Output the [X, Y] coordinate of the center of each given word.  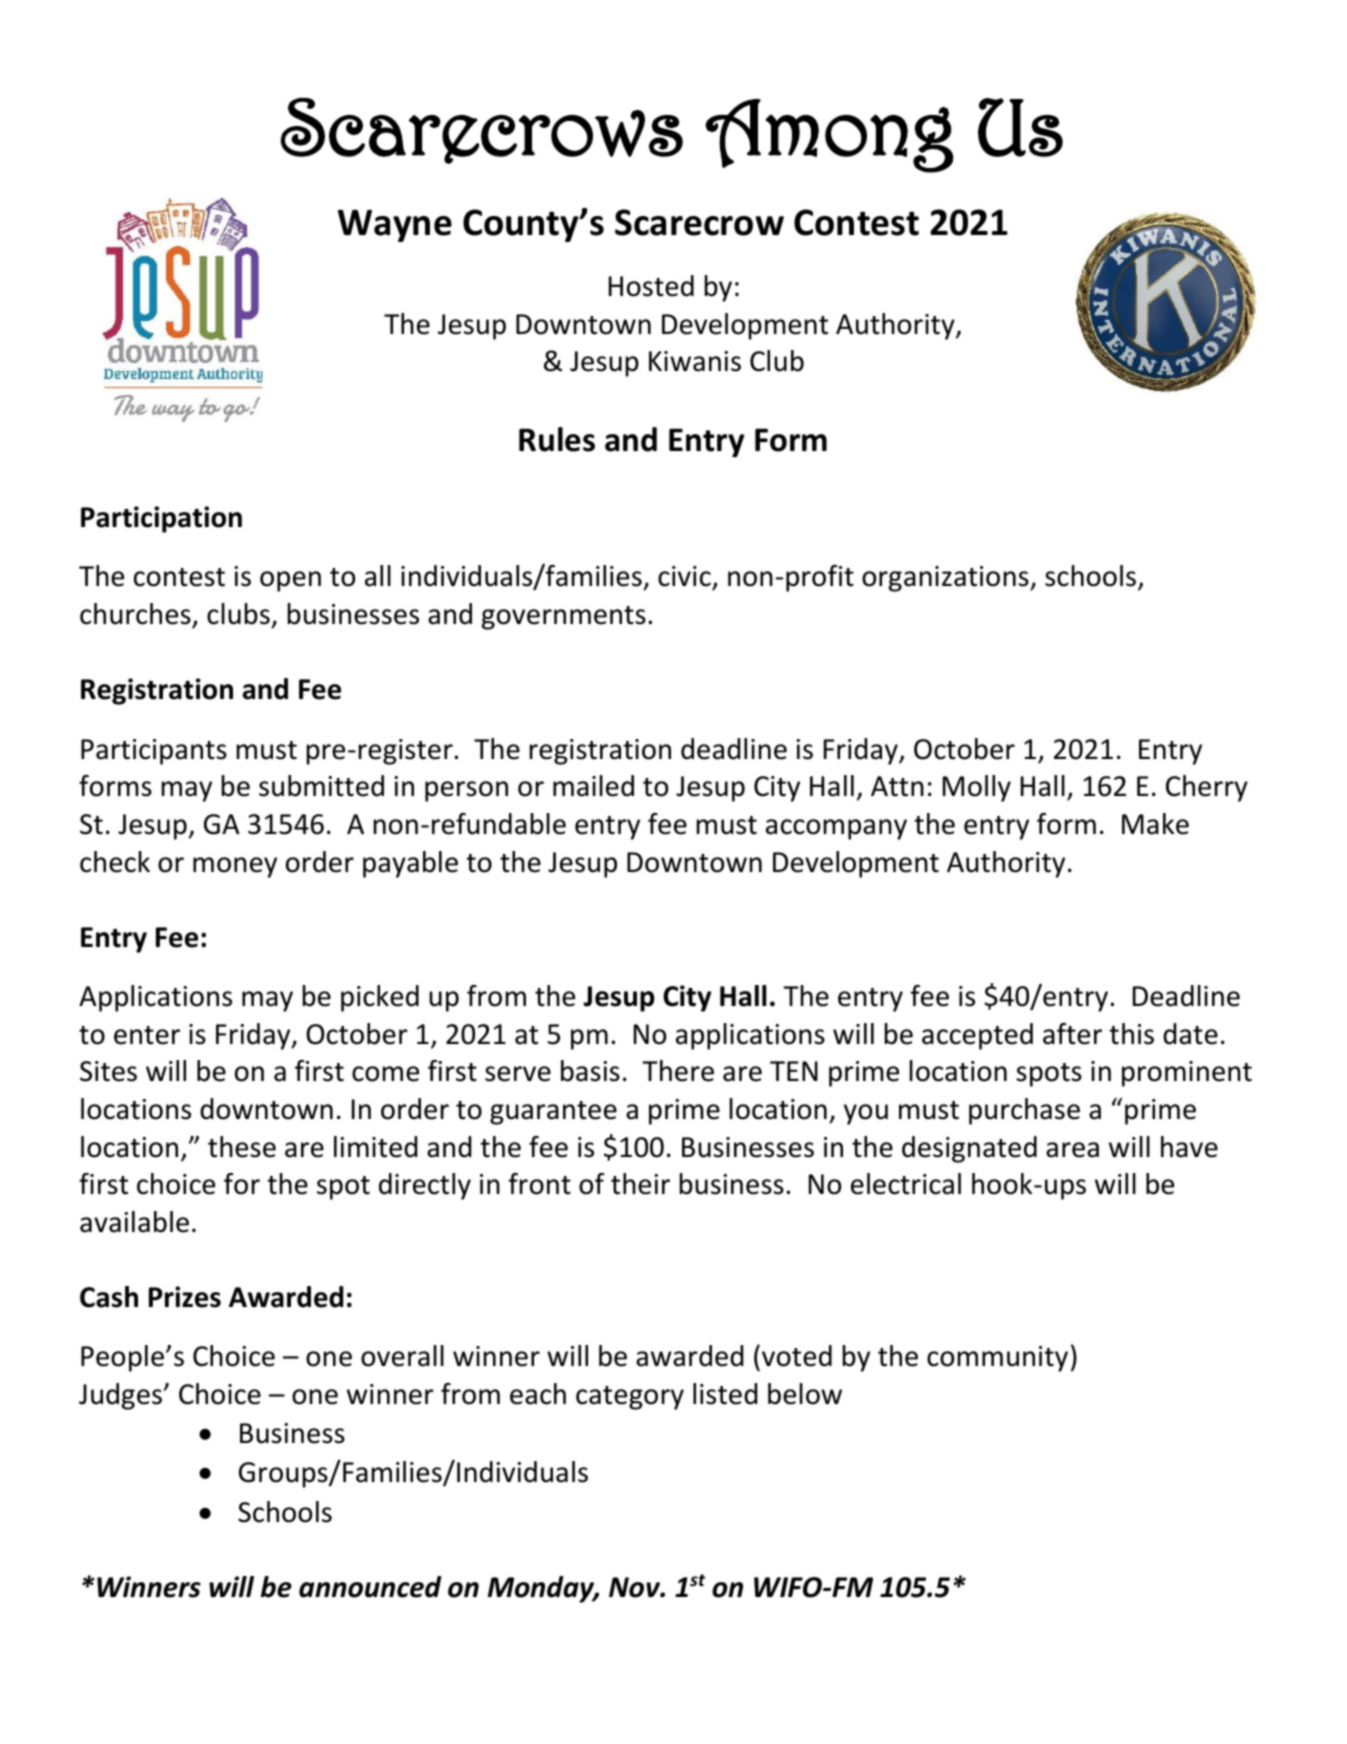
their [640, 1184]
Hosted [651, 286]
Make [1155, 824]
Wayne [395, 226]
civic [685, 578]
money [235, 867]
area [1072, 1150]
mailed [593, 786]
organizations [946, 579]
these [242, 1147]
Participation [161, 519]
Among [829, 136]
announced [370, 1587]
